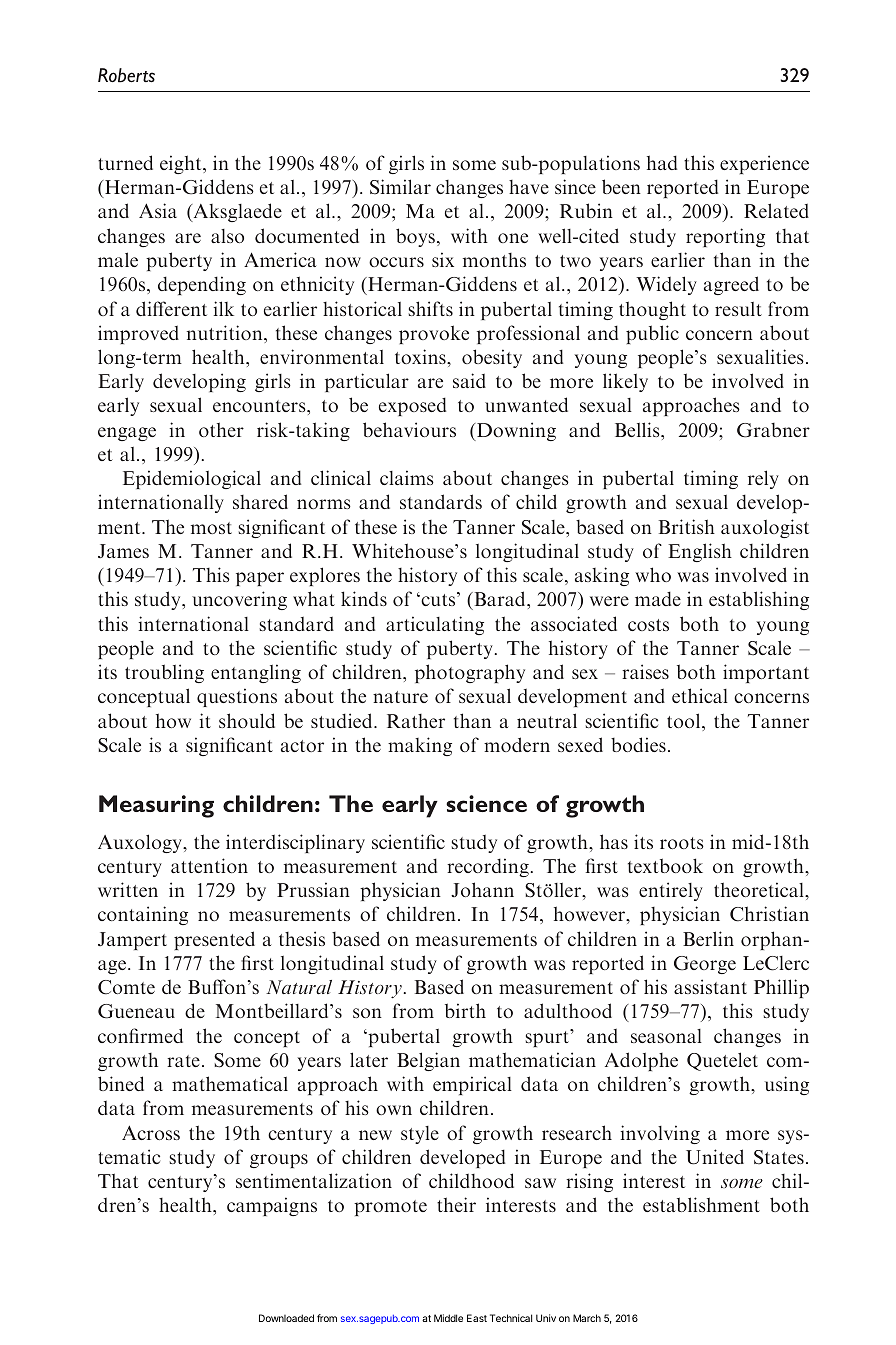  I want to click on had, so click(662, 162).
